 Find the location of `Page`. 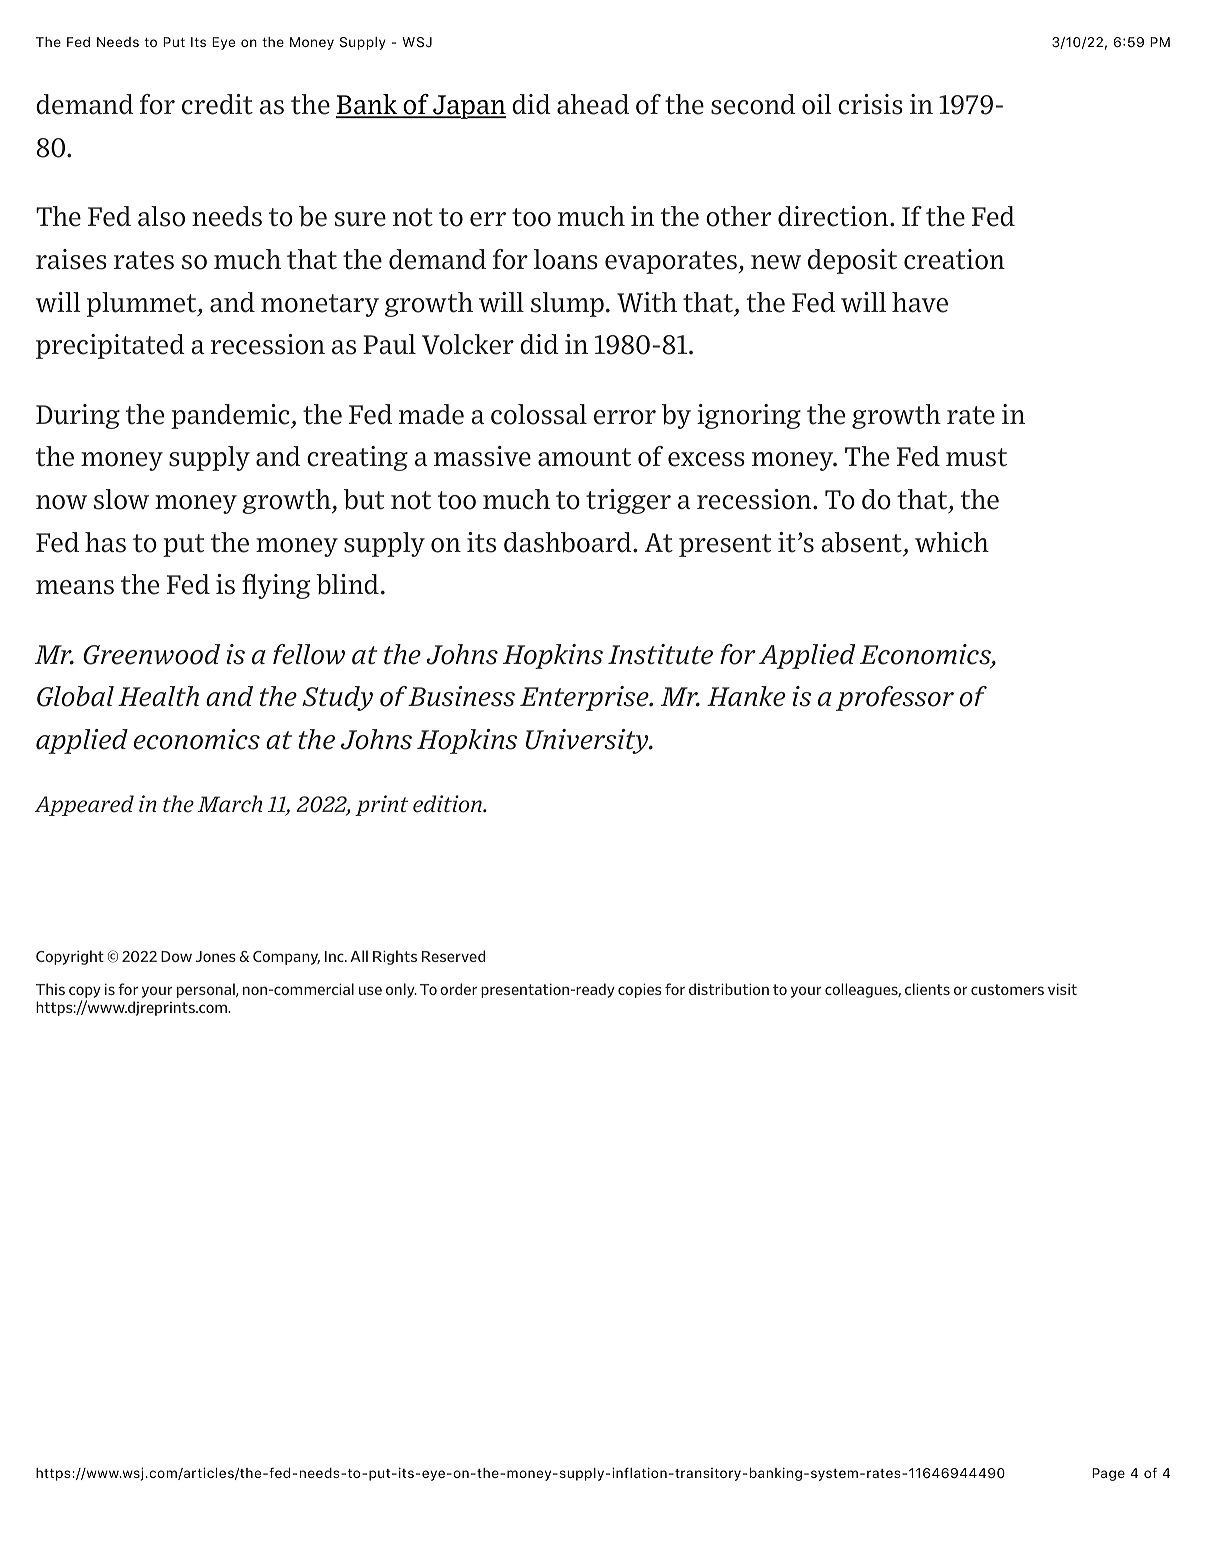

Page is located at coordinates (1108, 1474).
